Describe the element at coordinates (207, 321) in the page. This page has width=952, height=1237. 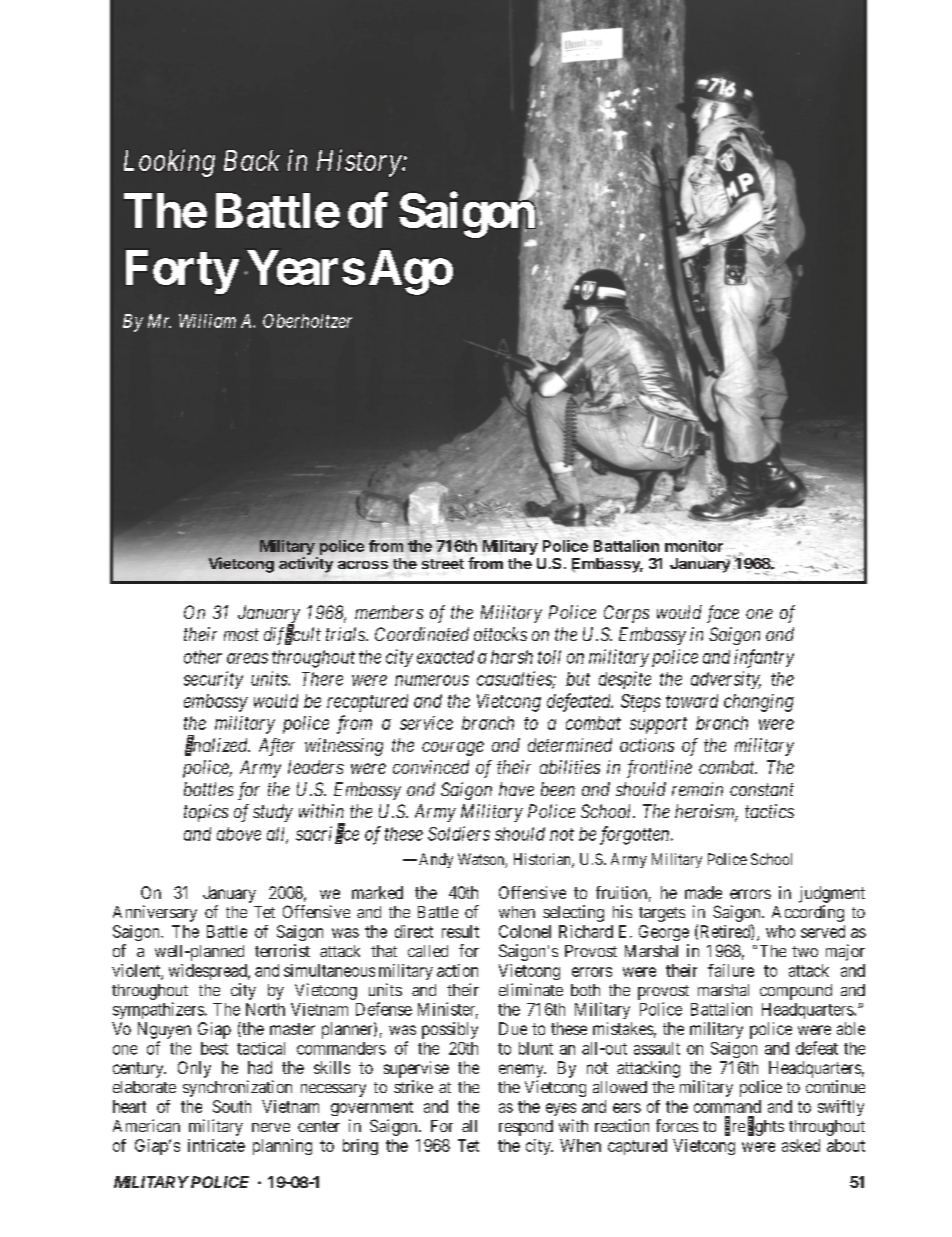
I see `William` at that location.
